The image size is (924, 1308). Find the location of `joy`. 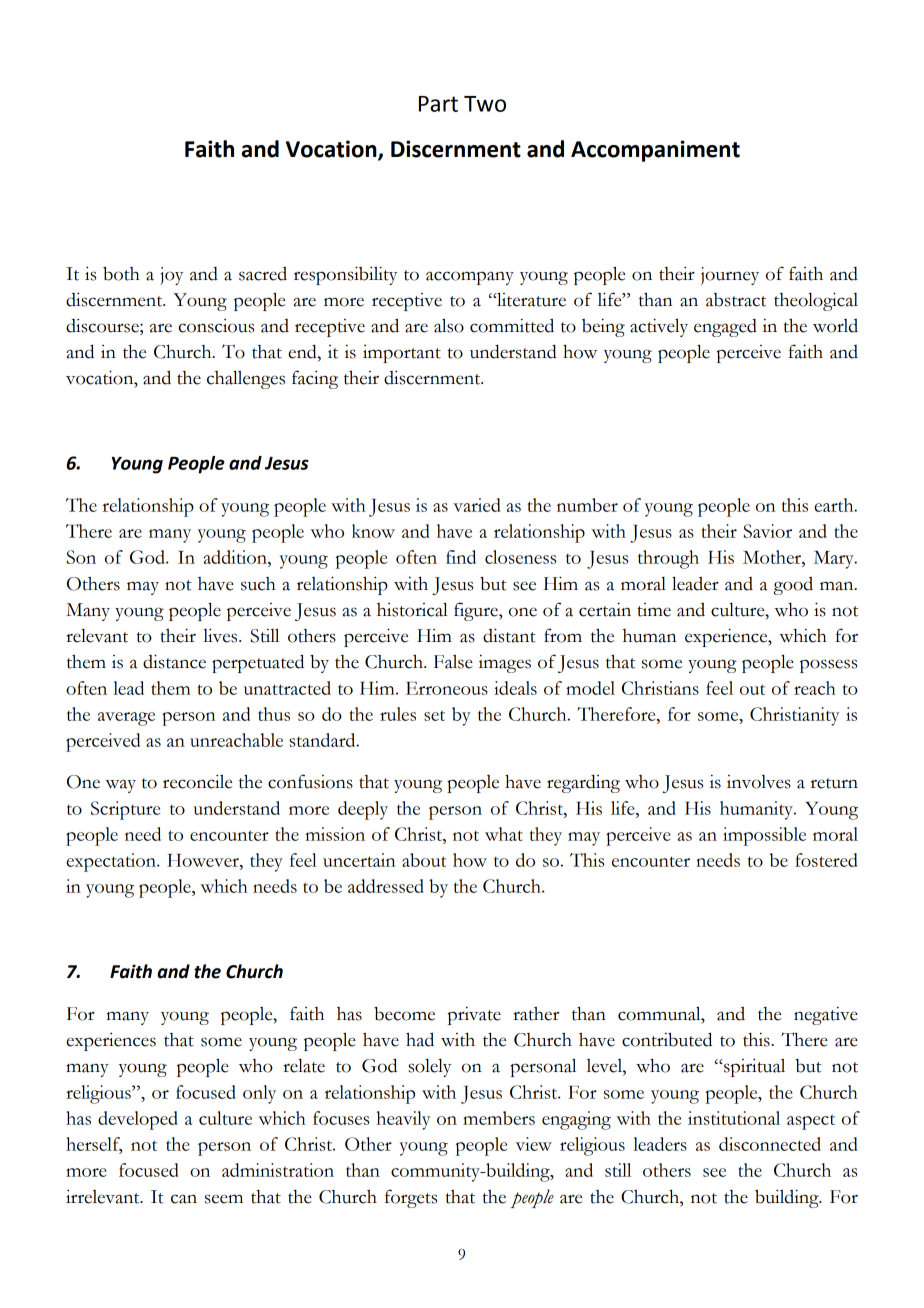

joy is located at coordinates (171, 276).
